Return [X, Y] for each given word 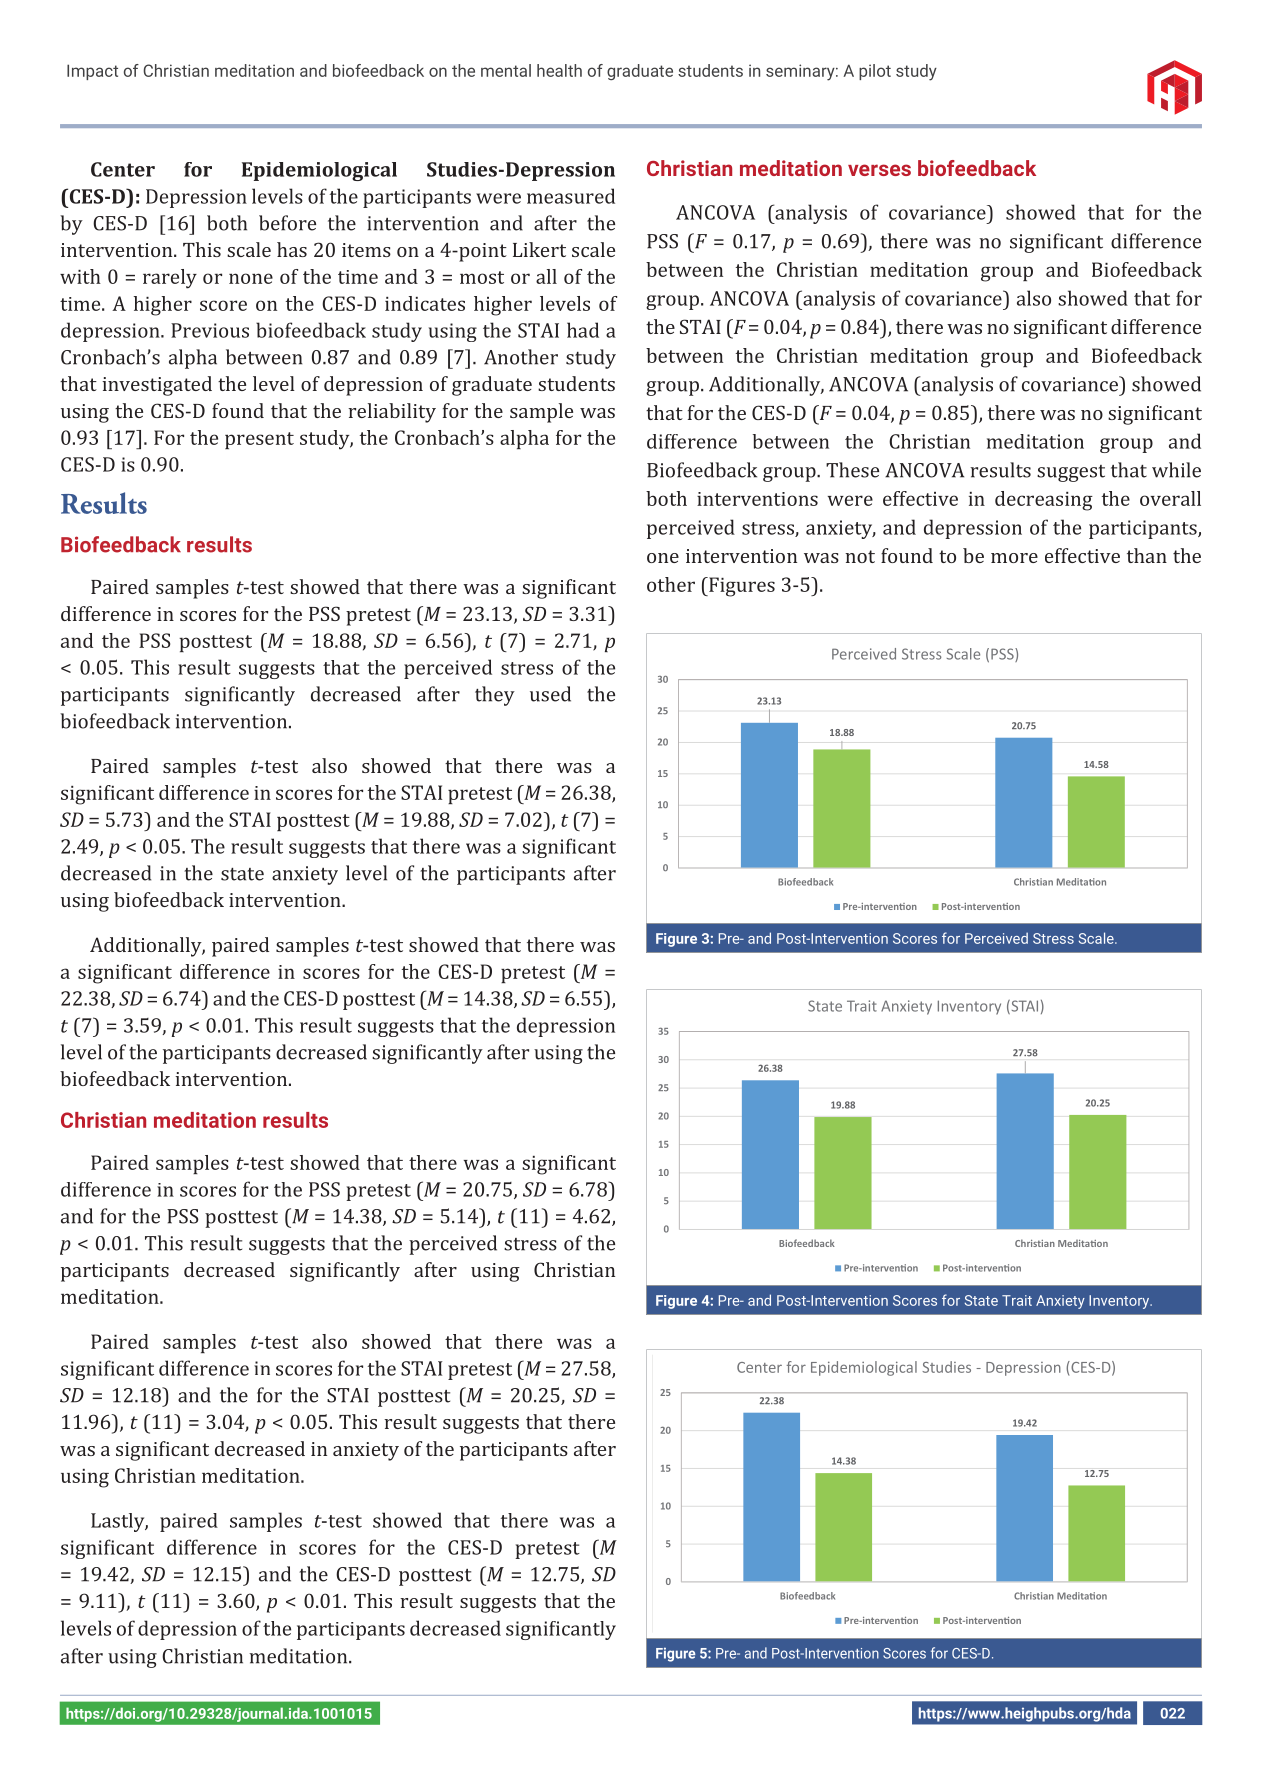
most [482, 277]
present [259, 440]
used [550, 694]
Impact [92, 72]
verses [879, 170]
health [559, 70]
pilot [875, 72]
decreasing [1044, 501]
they [495, 696]
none [251, 278]
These [852, 470]
